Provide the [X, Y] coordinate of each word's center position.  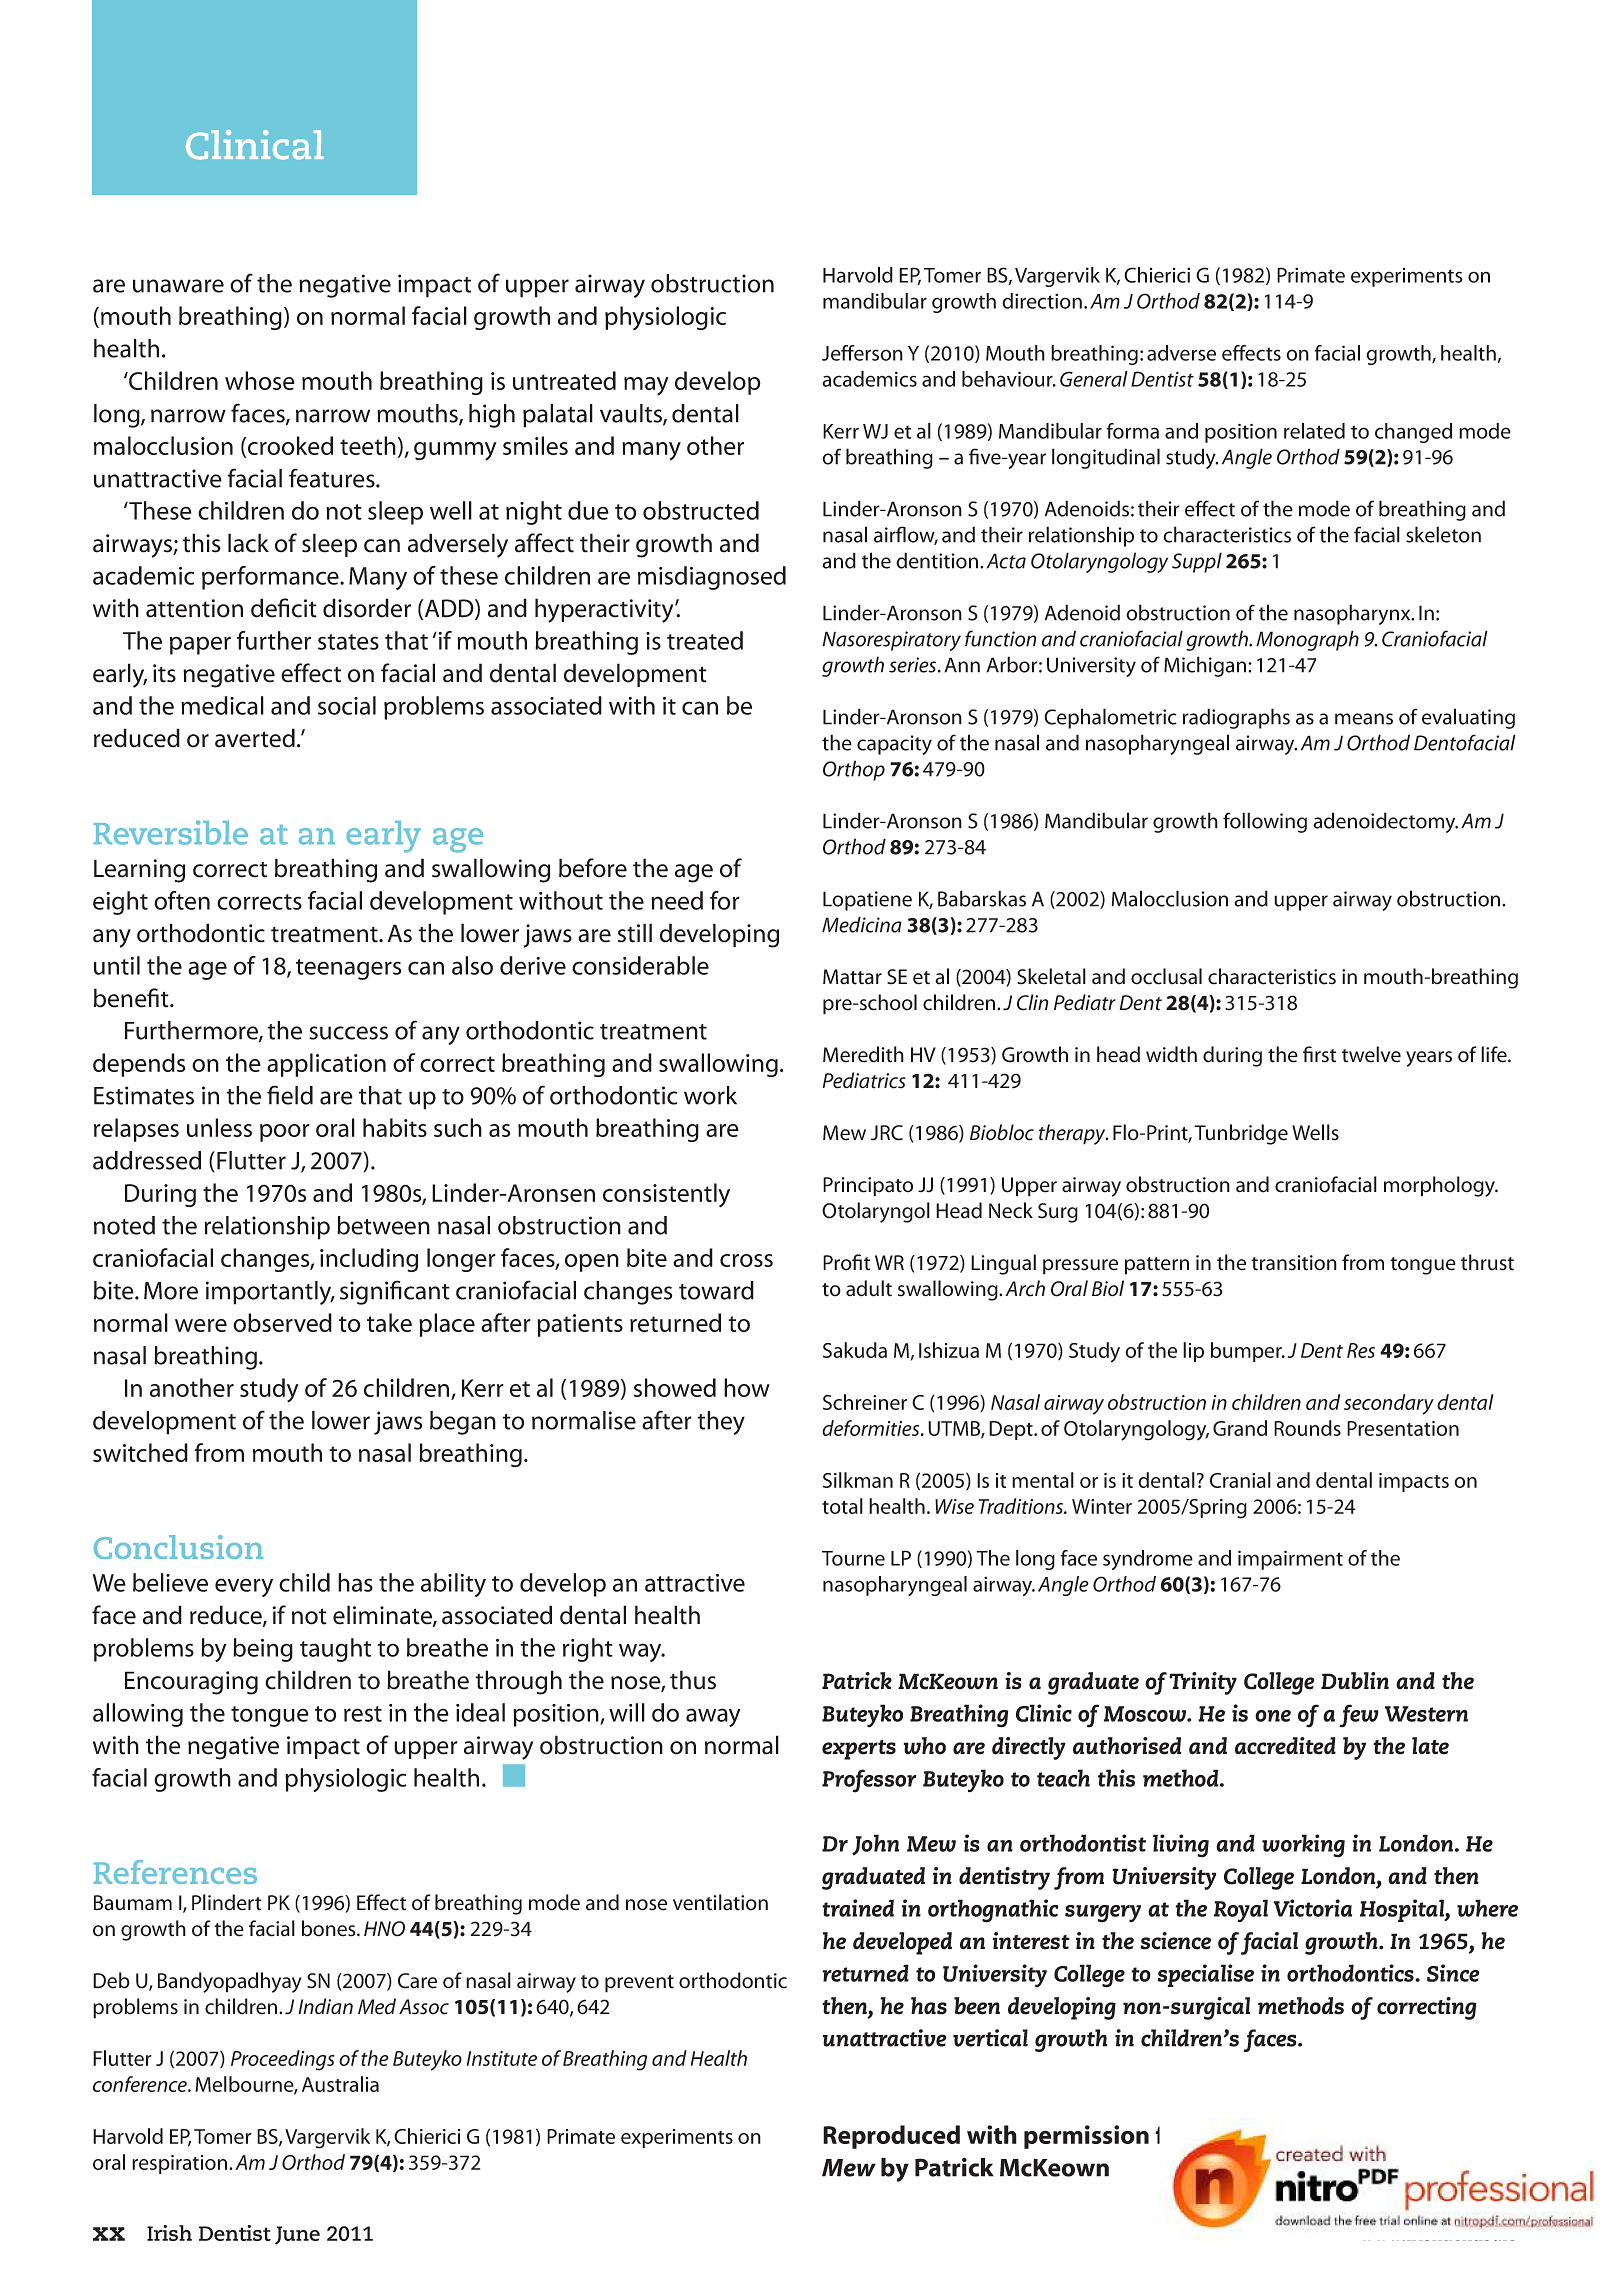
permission [1086, 2137]
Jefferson [862, 353]
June [297, 2235]
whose [260, 380]
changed [1413, 433]
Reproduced [891, 2137]
